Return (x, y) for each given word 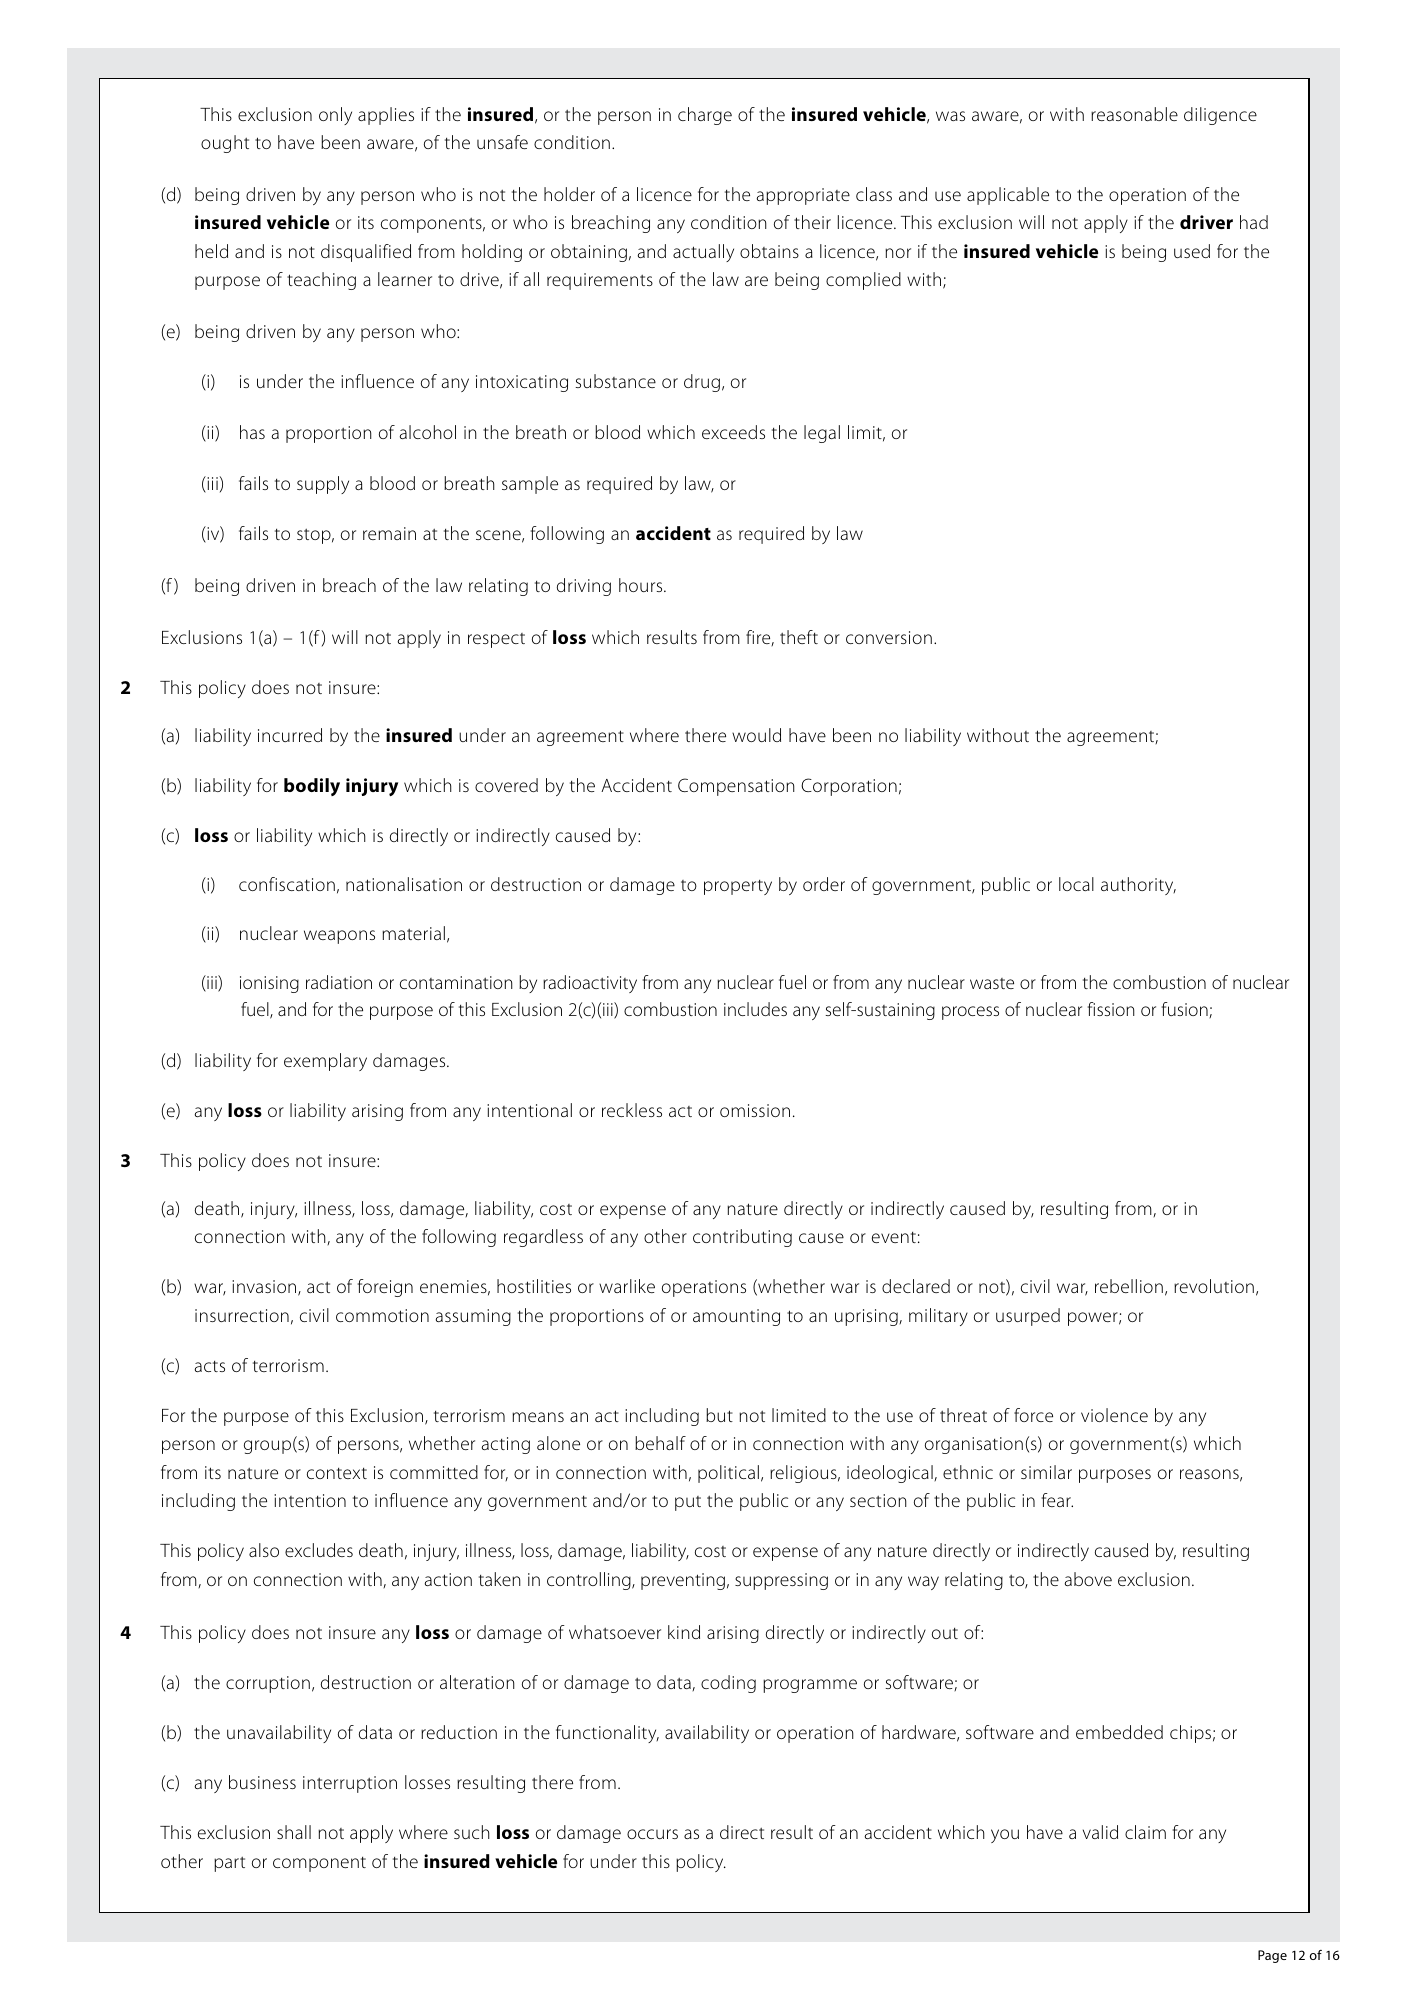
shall (294, 1832)
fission (1111, 1009)
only (335, 116)
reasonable (1134, 114)
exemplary (325, 1062)
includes (755, 1009)
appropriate (803, 196)
